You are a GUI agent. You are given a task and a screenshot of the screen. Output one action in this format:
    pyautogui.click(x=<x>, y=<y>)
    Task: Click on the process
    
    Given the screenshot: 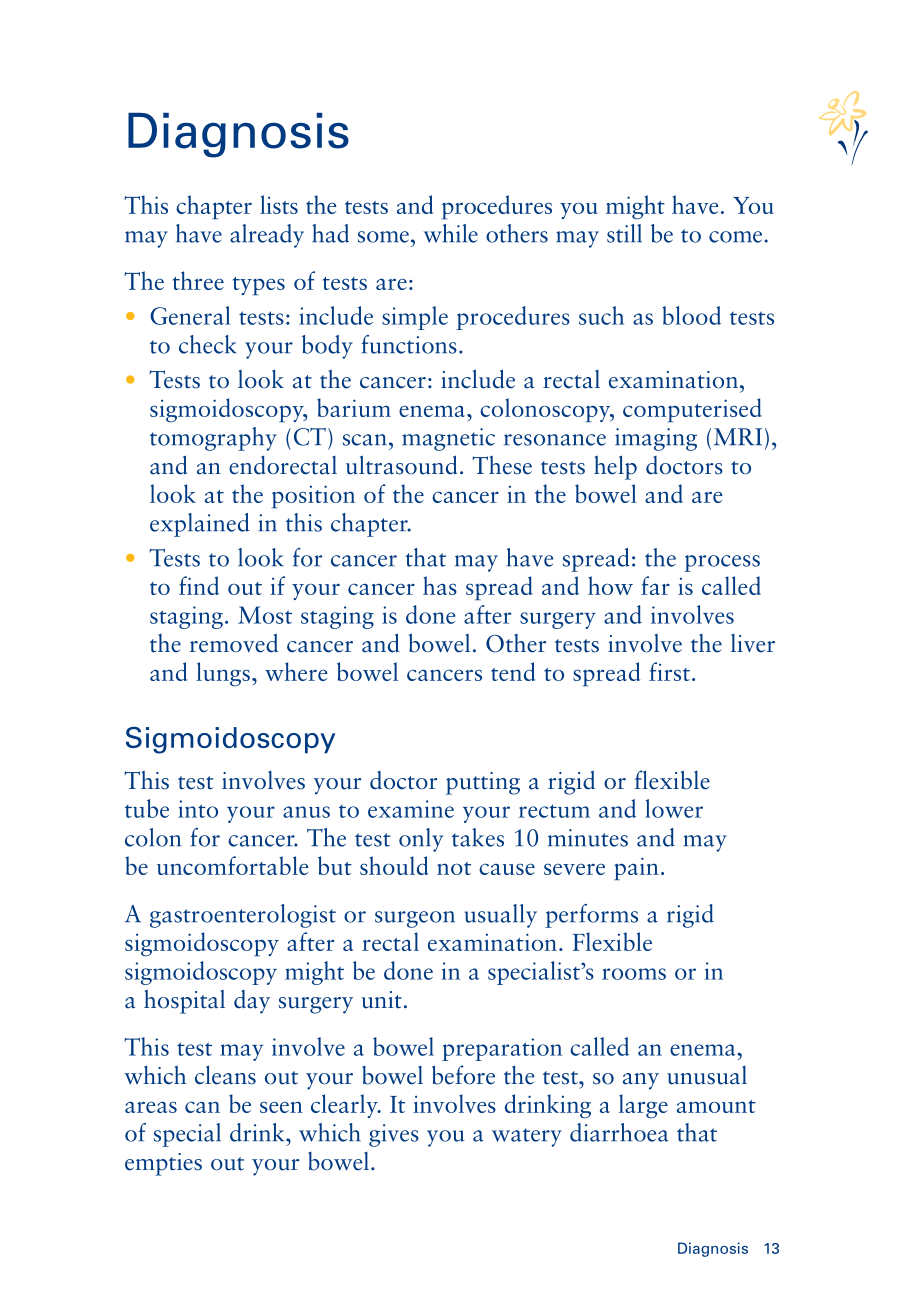 What is the action you would take?
    pyautogui.click(x=722, y=563)
